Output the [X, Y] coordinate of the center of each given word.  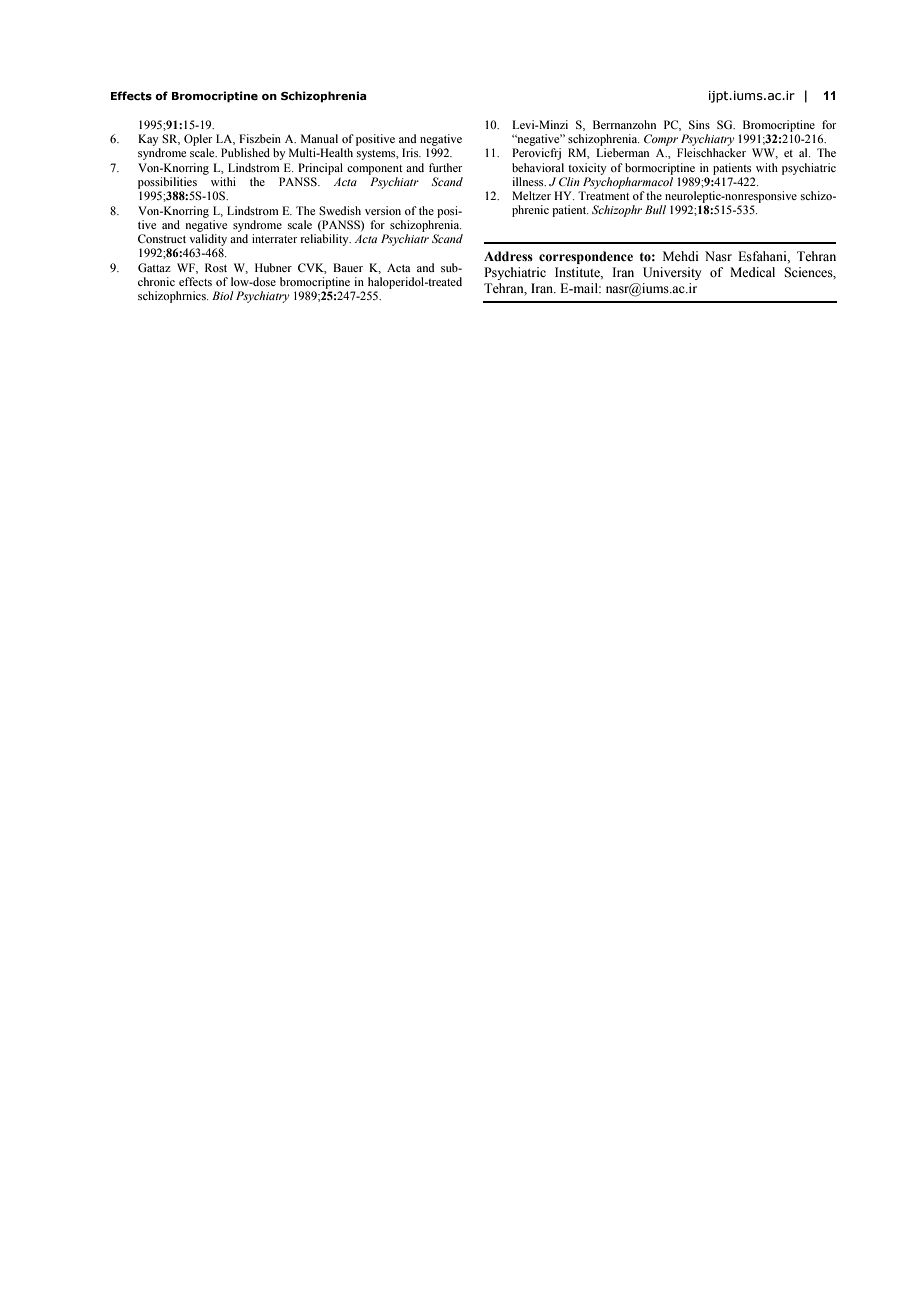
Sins [699, 124]
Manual [319, 138]
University [672, 273]
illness [529, 181]
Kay [148, 140]
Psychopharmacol [628, 183]
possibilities [167, 183]
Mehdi [680, 256]
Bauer [348, 267]
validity [208, 240]
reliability [325, 240]
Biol [223, 295]
